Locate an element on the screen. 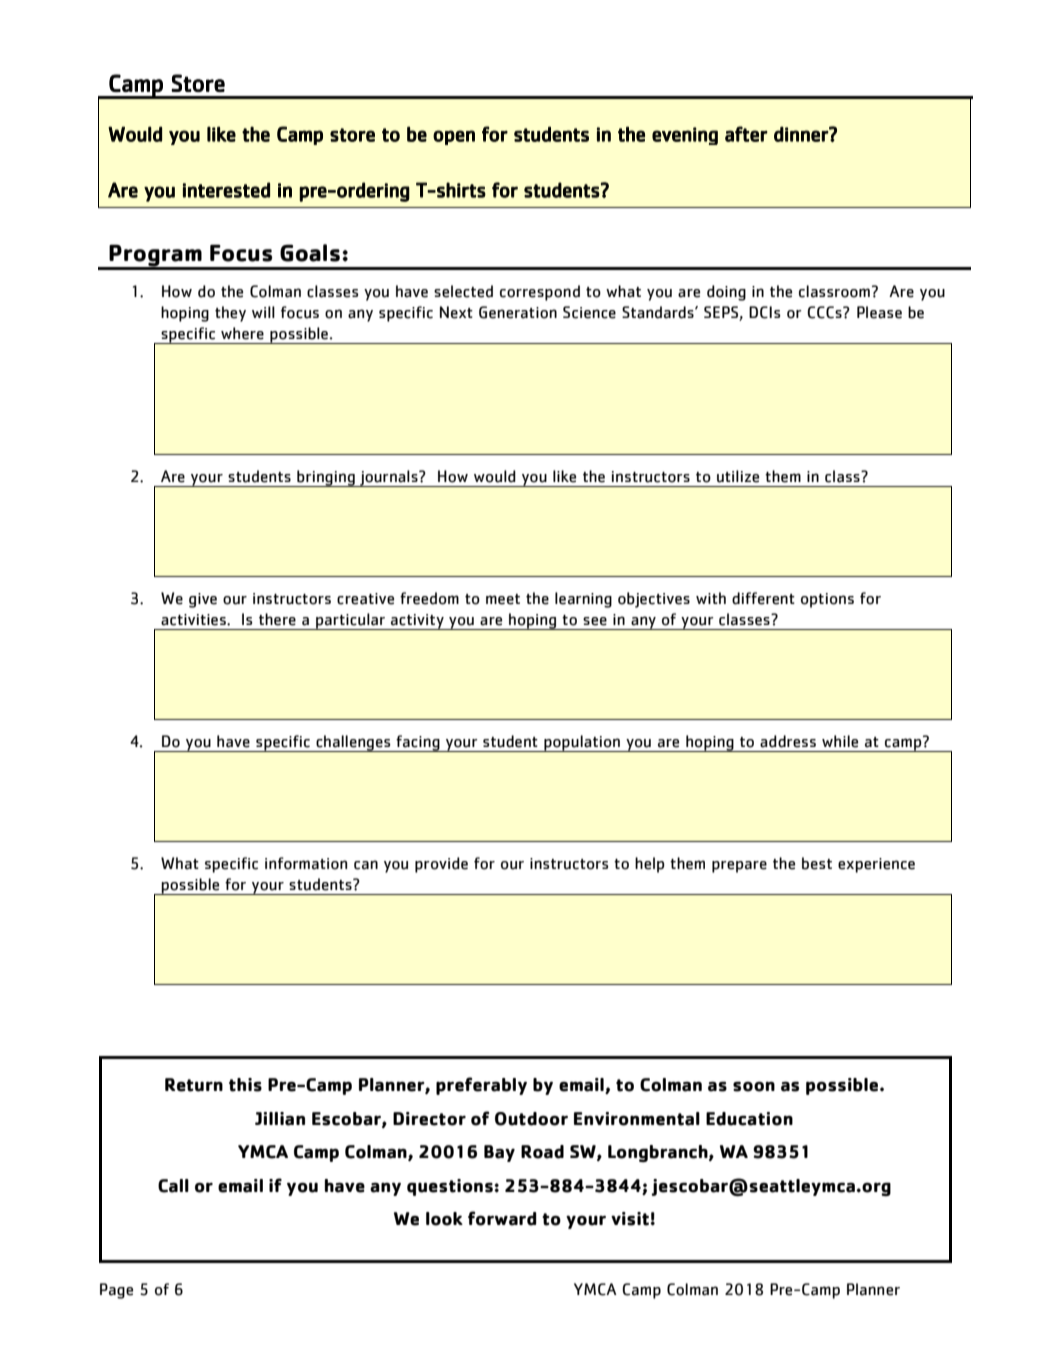 This screenshot has height=1361, width=1051. best is located at coordinates (817, 863).
